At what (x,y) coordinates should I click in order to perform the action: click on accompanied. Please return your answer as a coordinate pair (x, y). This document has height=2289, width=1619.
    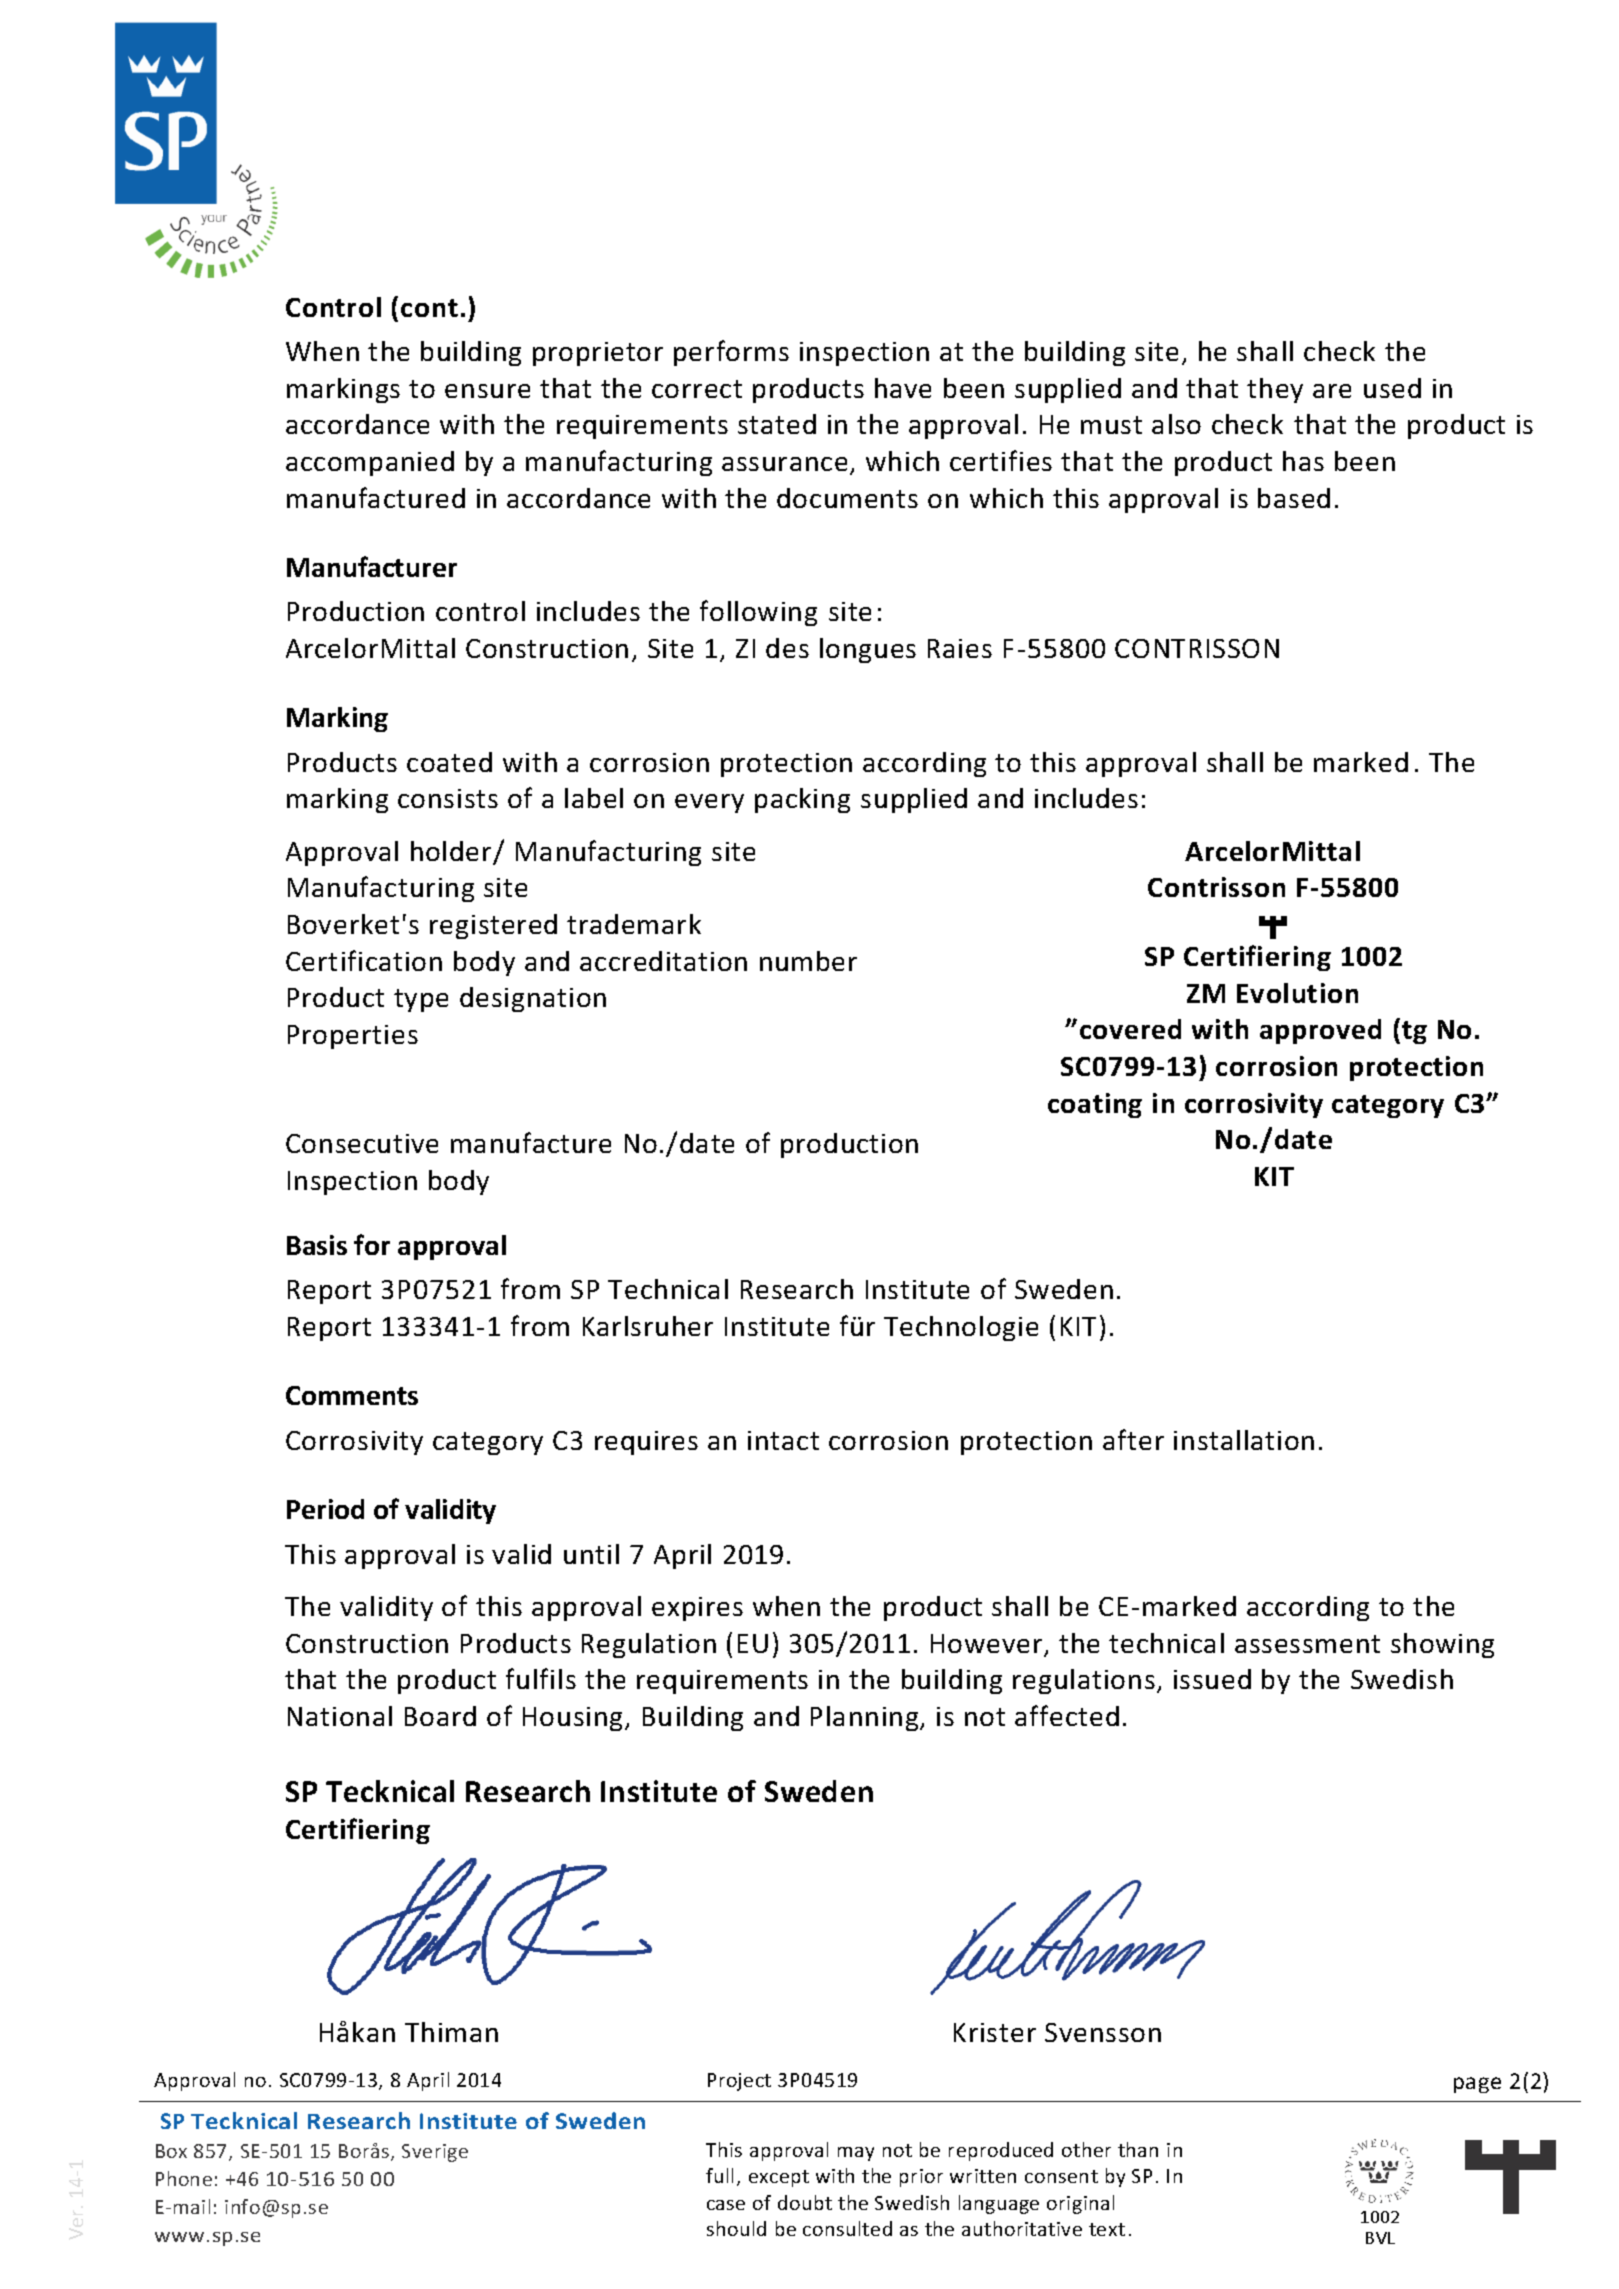
    Looking at the image, I should click on (370, 463).
